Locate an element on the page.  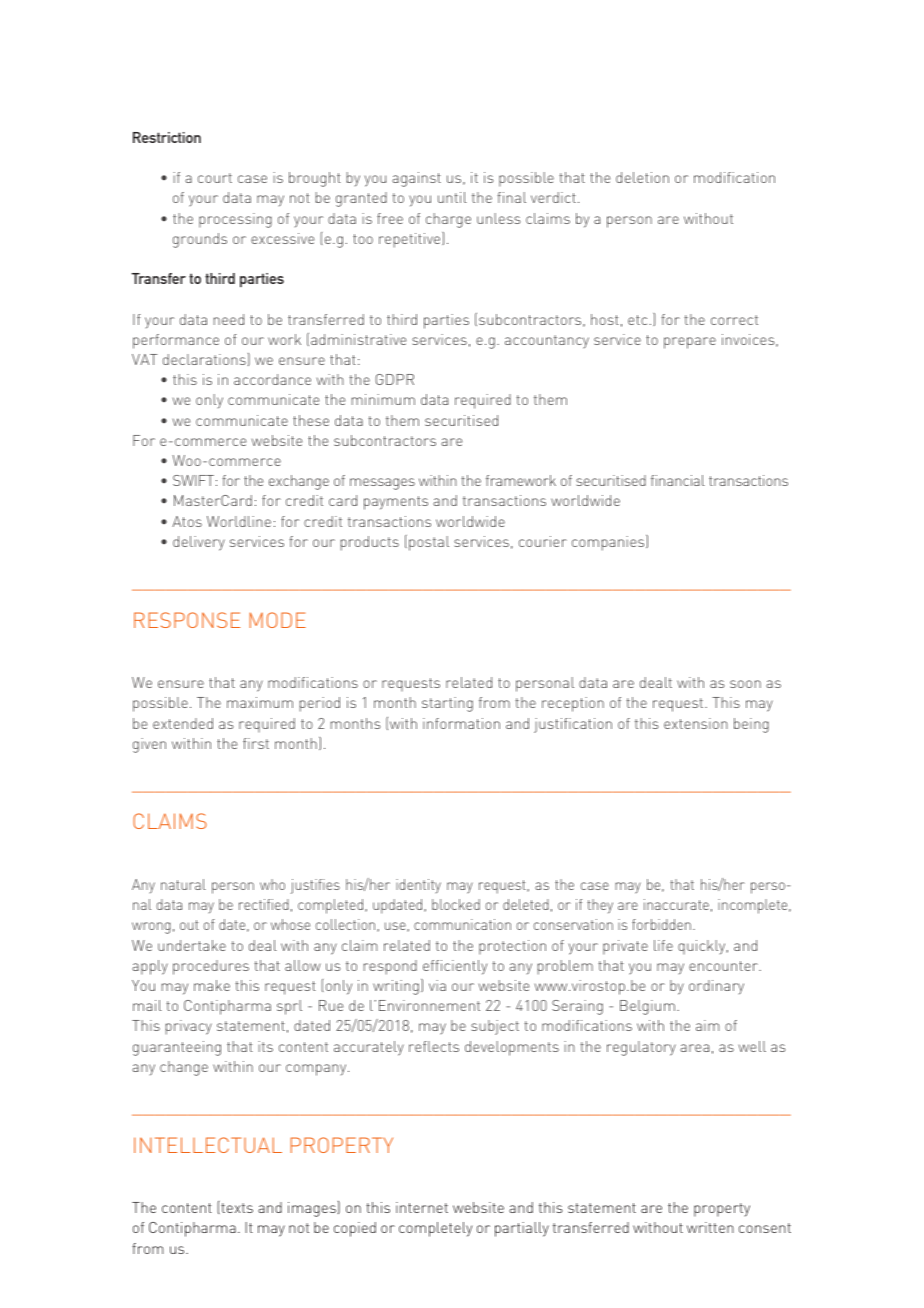
court is located at coordinates (215, 178).
